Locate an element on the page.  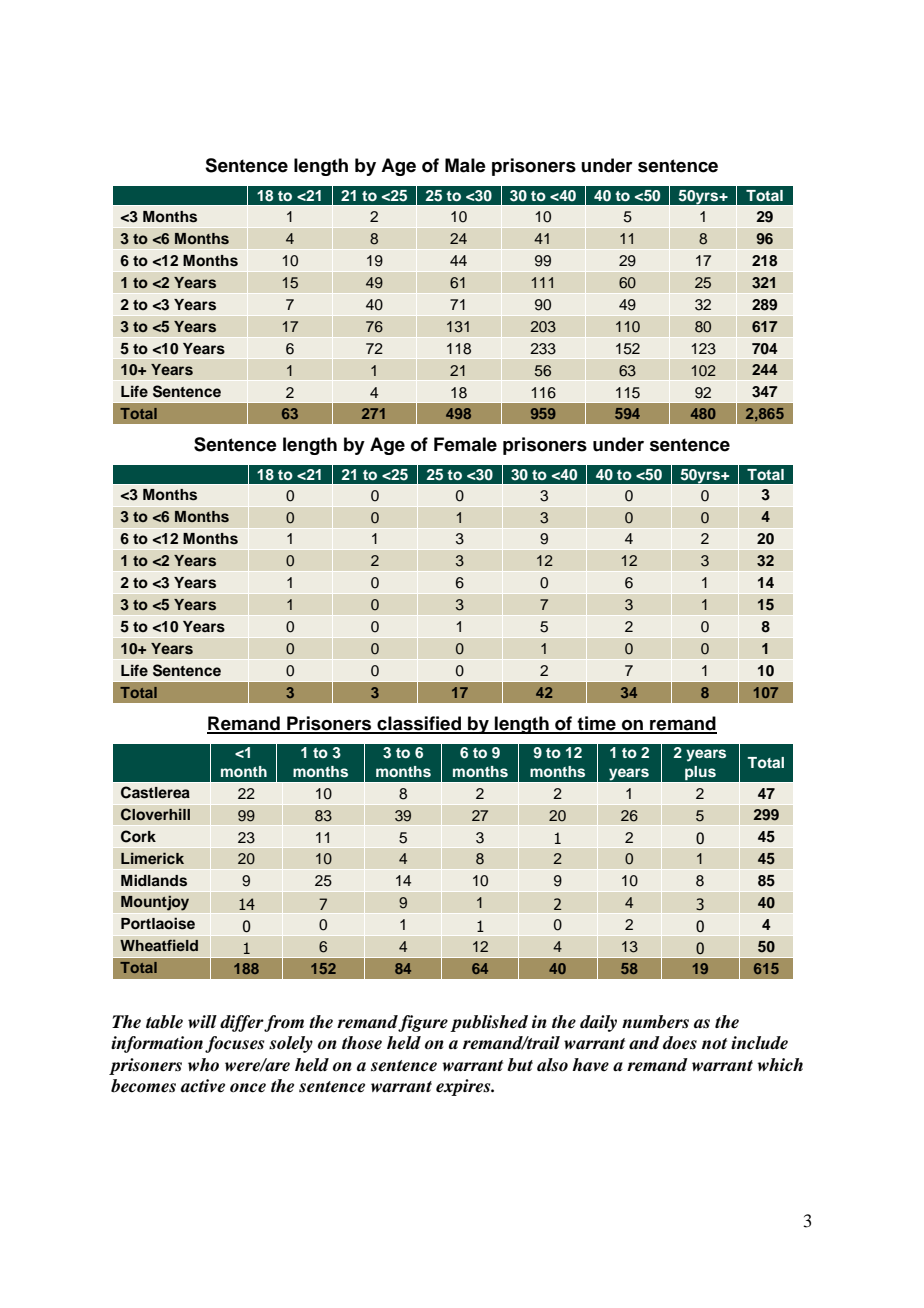
Midlands is located at coordinates (154, 880).
